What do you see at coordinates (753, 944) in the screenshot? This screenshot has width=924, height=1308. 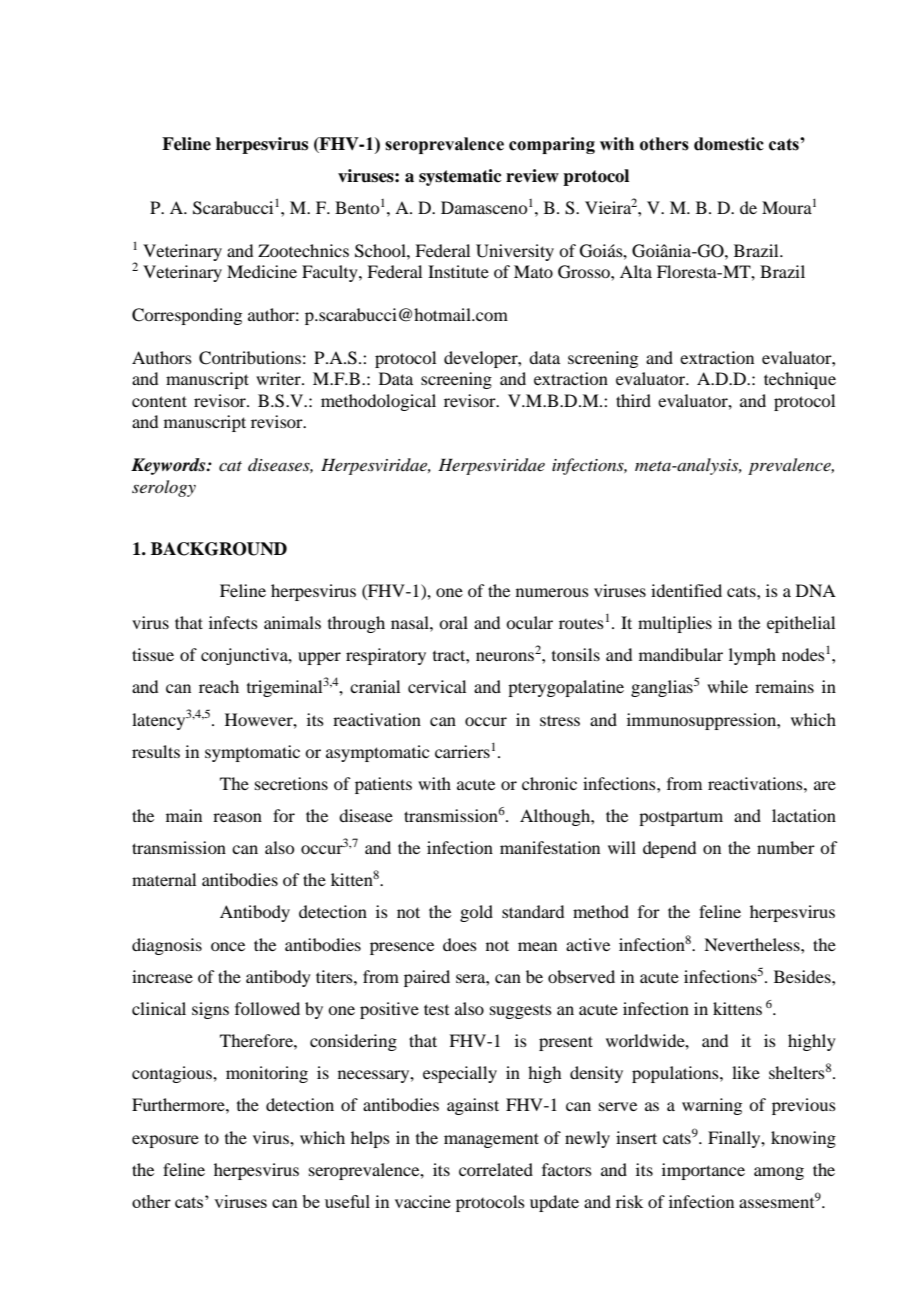 I see `Nevertheless` at bounding box center [753, 944].
